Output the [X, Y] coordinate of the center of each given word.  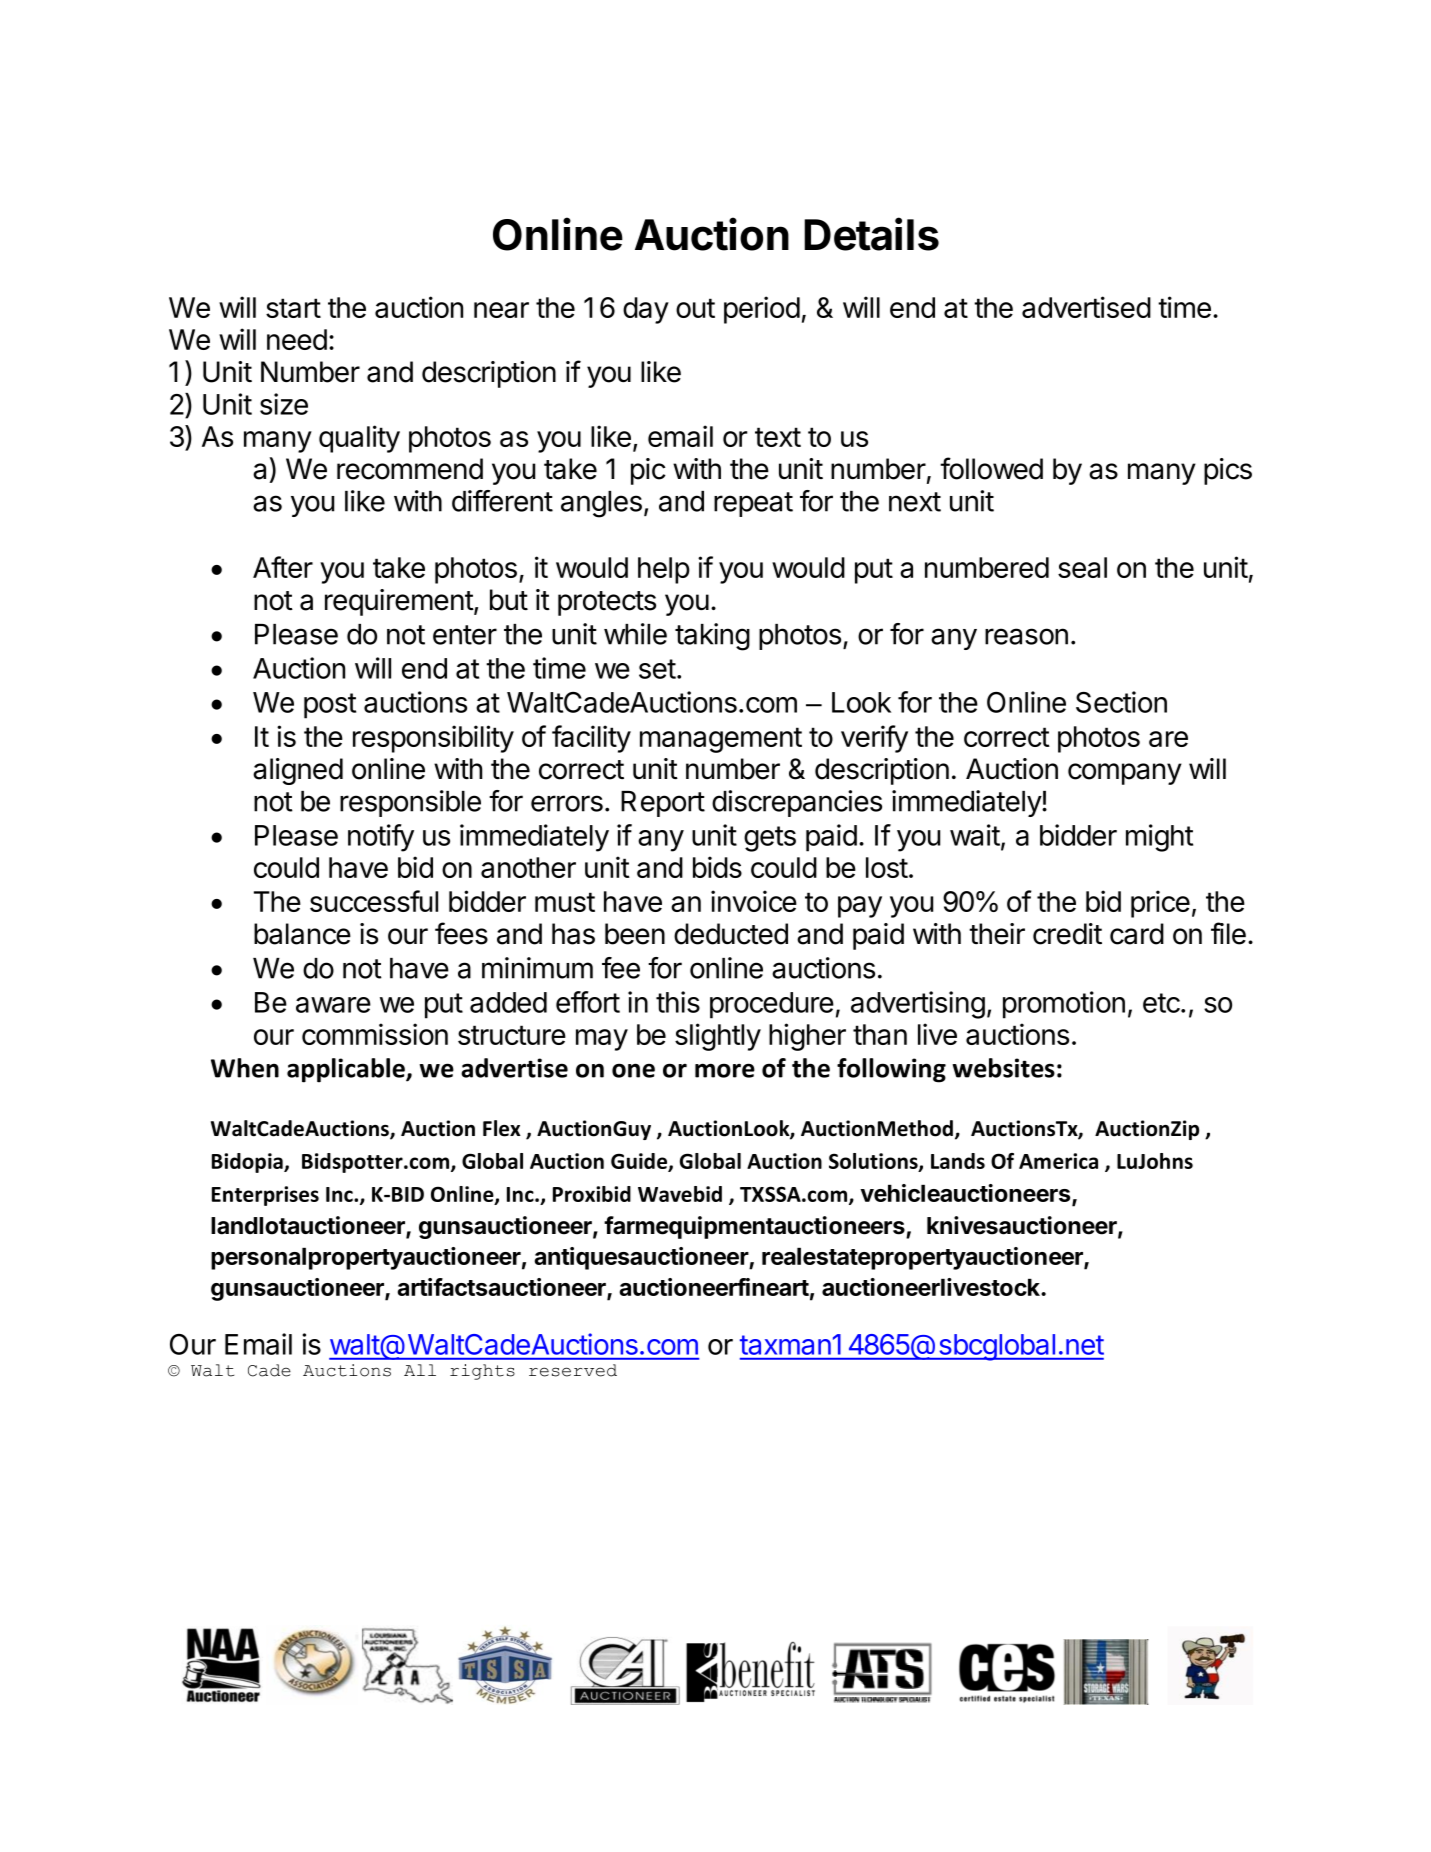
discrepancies [797, 803]
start [293, 308]
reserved [573, 1370]
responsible [410, 803]
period [762, 310]
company [1125, 774]
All [420, 1370]
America [1058, 1161]
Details [871, 234]
